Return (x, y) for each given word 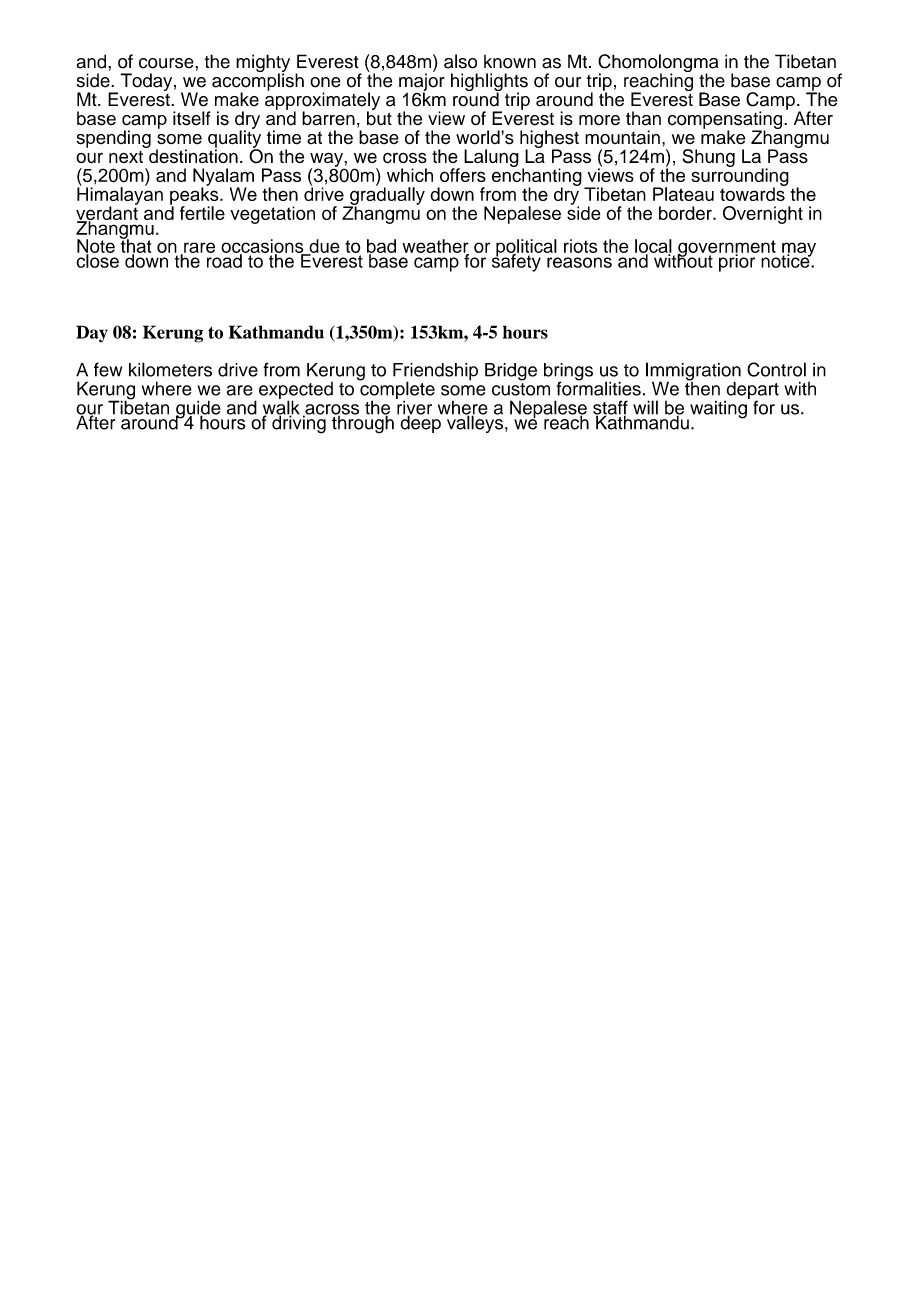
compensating (726, 121)
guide (198, 410)
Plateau (683, 194)
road (225, 260)
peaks (195, 196)
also (460, 61)
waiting (718, 409)
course (167, 63)
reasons (579, 262)
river (414, 407)
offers (463, 175)
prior (738, 262)
